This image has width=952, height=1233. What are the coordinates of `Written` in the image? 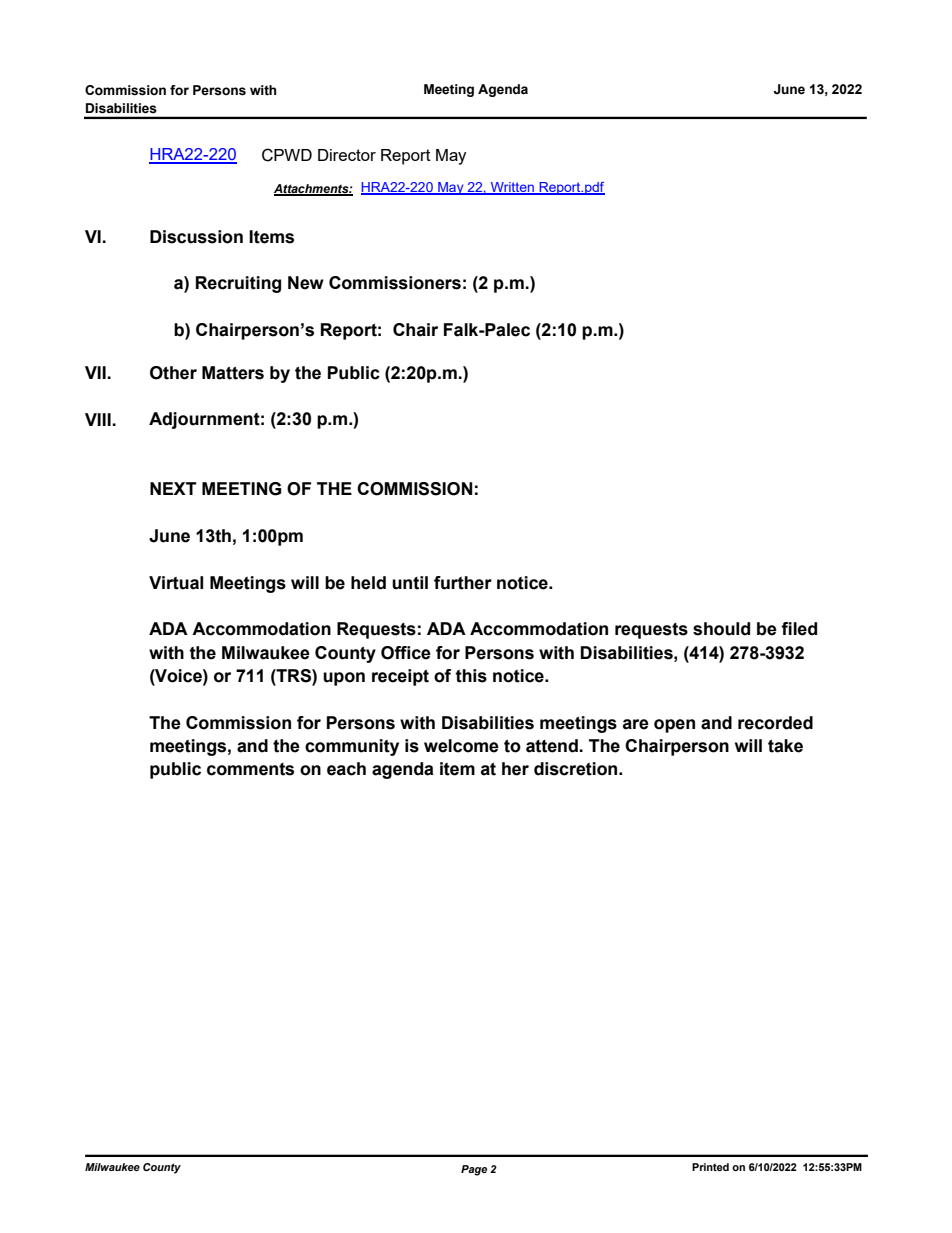 It's located at (512, 188).
